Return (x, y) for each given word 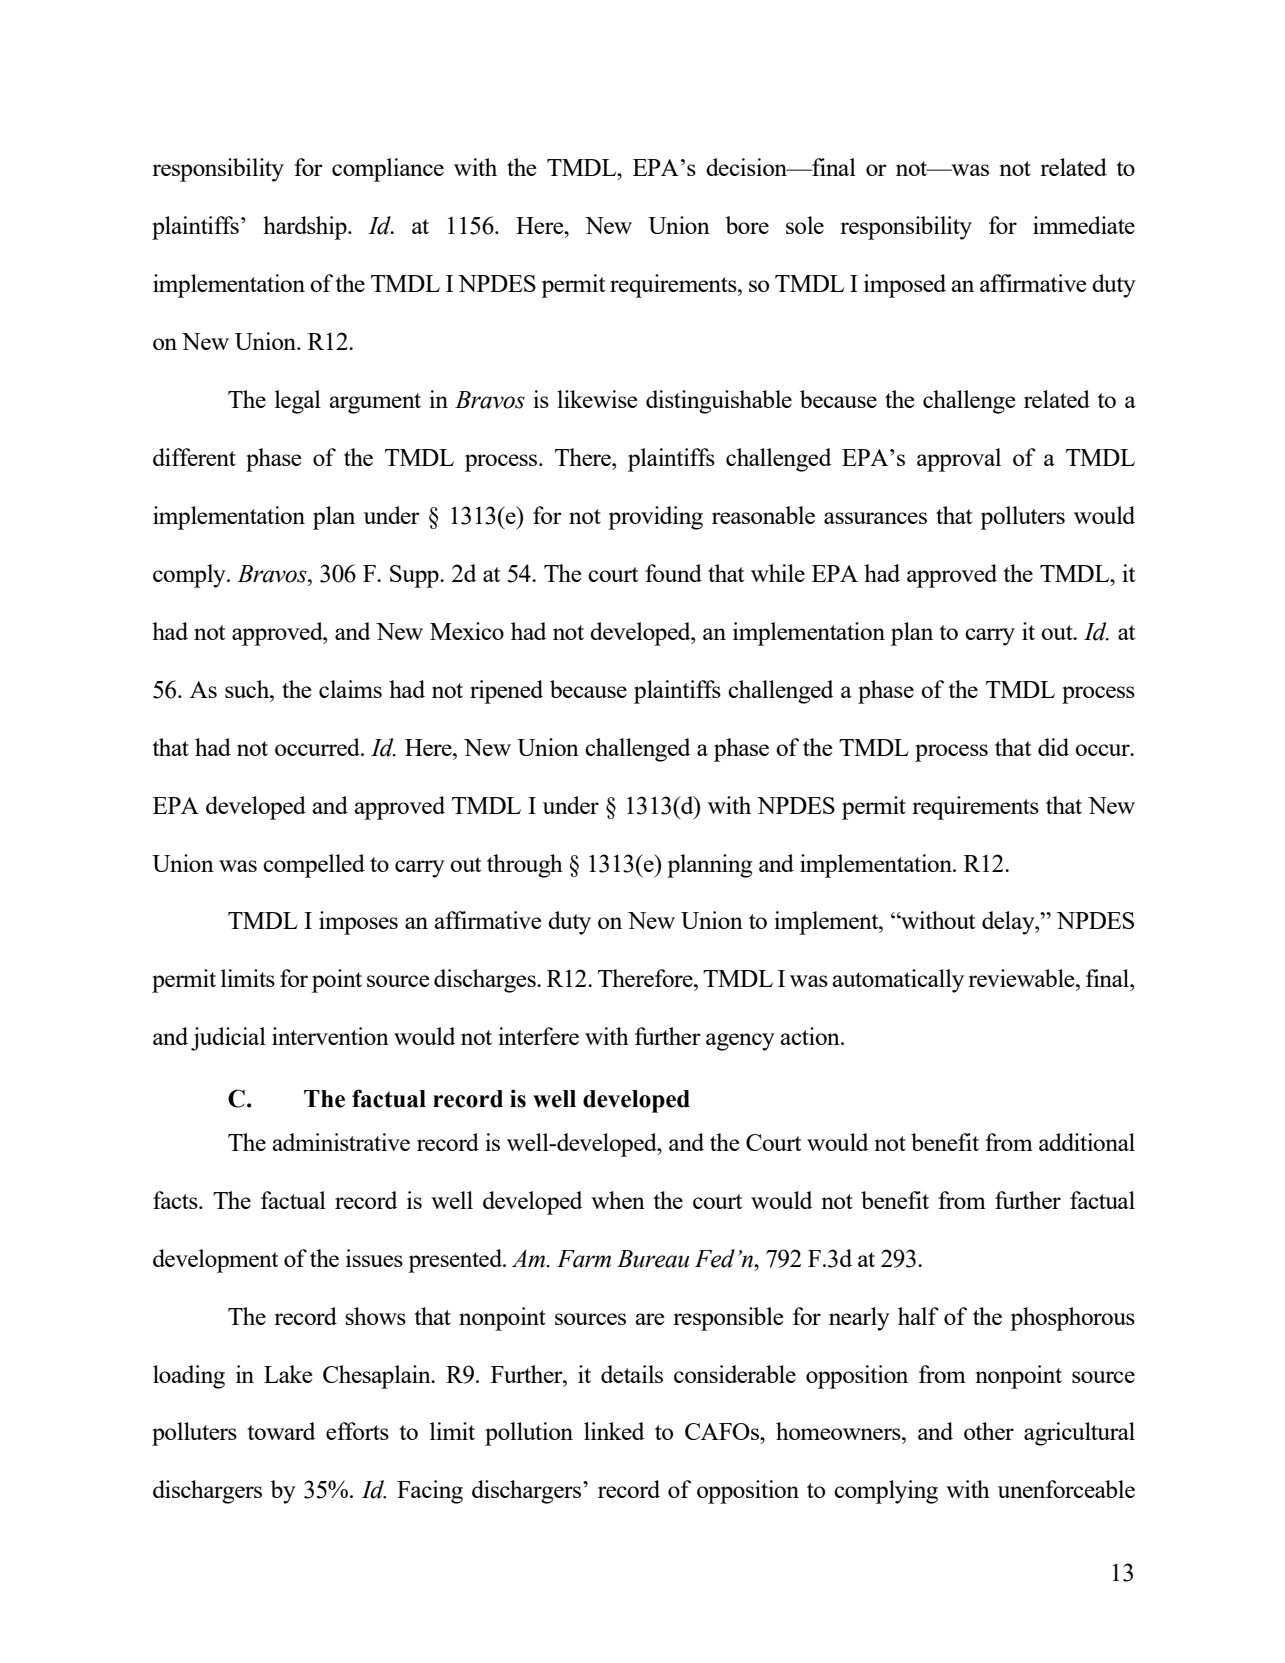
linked (614, 1431)
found (673, 573)
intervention (330, 1036)
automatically (898, 981)
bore (747, 225)
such (248, 689)
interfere (538, 1036)
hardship (306, 228)
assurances (875, 518)
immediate (1084, 225)
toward (281, 1431)
